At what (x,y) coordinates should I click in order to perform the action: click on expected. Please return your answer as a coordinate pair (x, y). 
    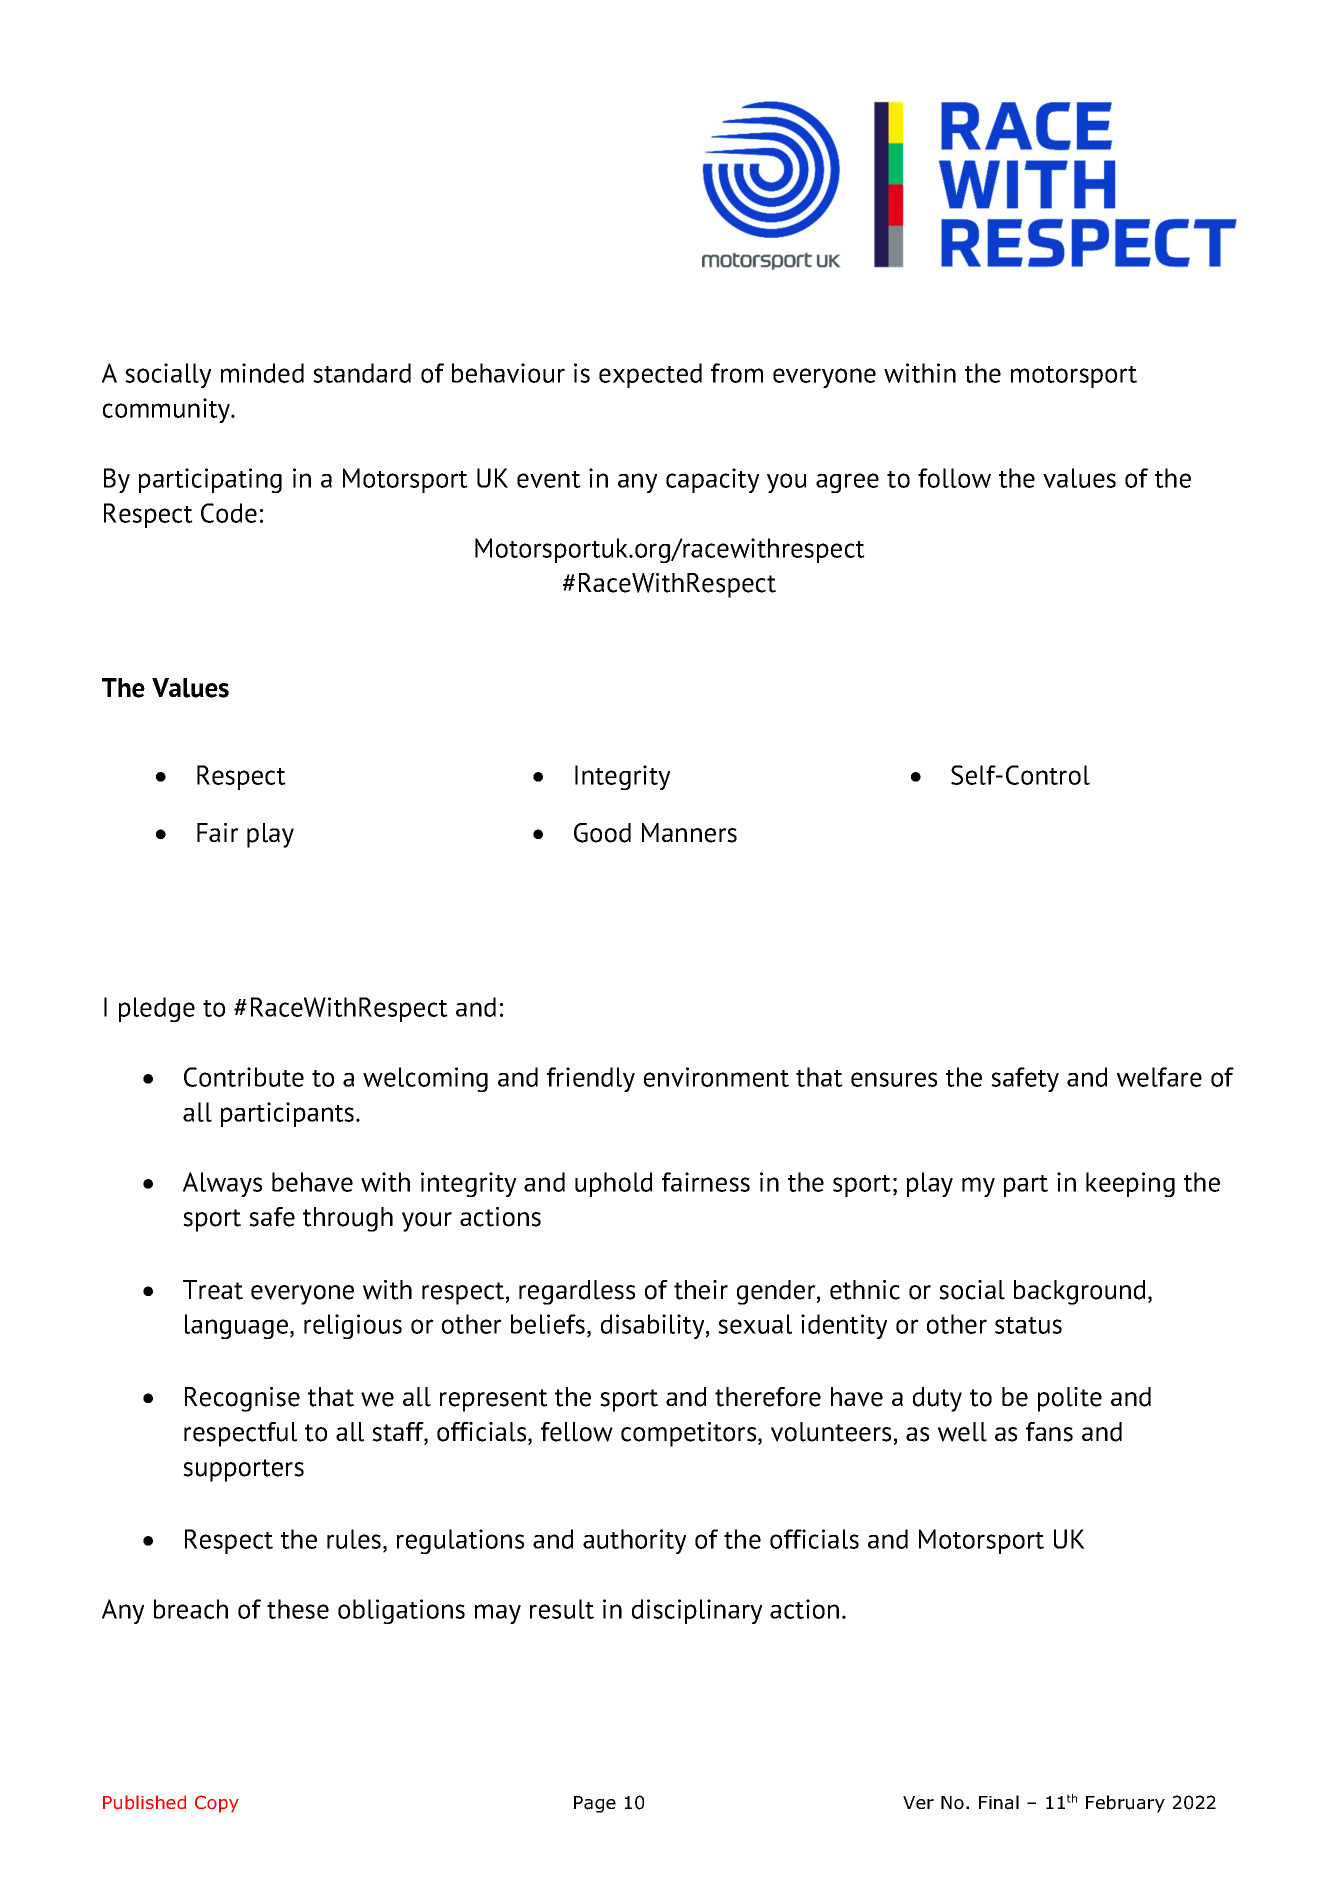
    Looking at the image, I should click on (650, 375).
